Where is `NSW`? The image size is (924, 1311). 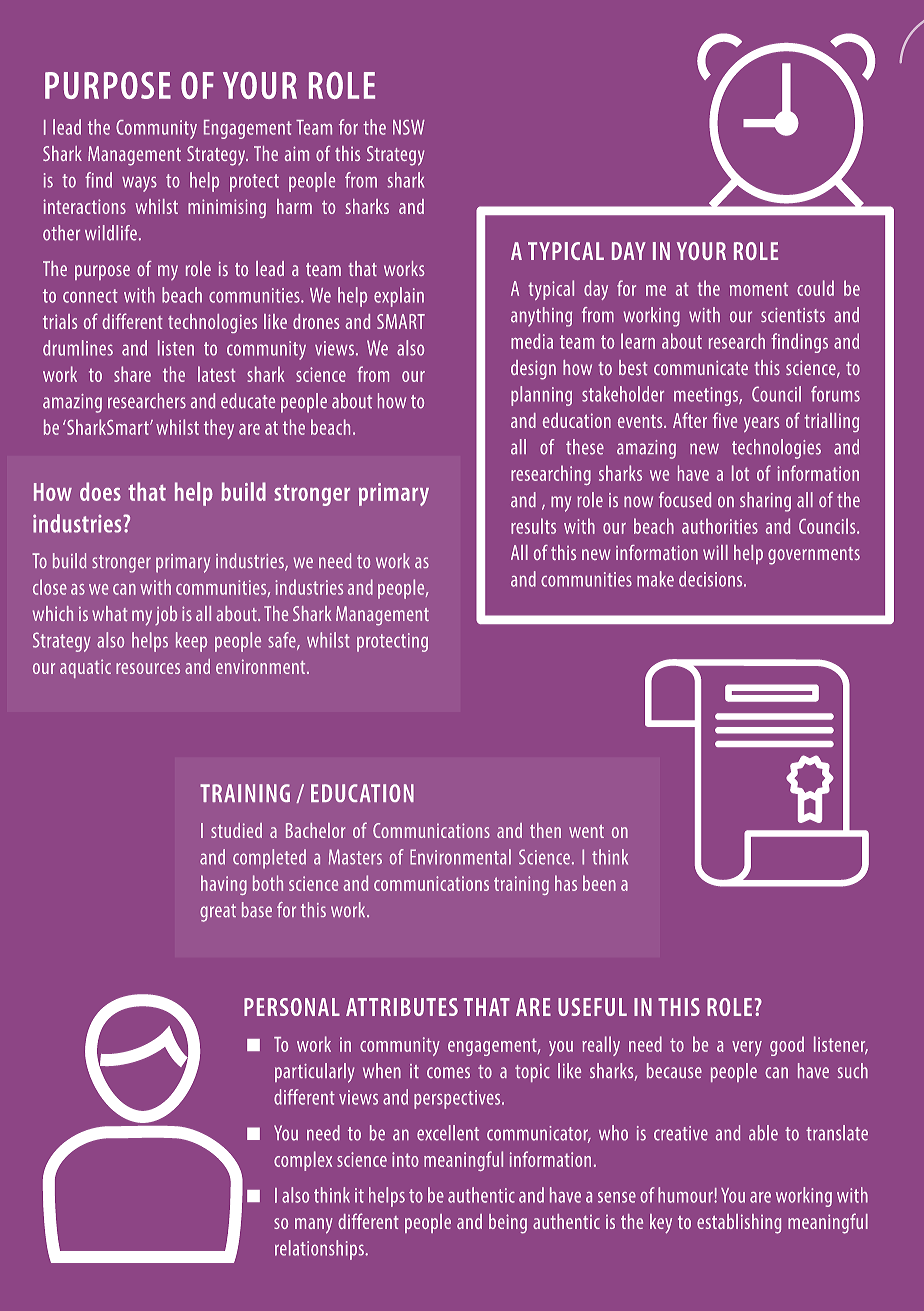
NSW is located at coordinates (409, 127).
